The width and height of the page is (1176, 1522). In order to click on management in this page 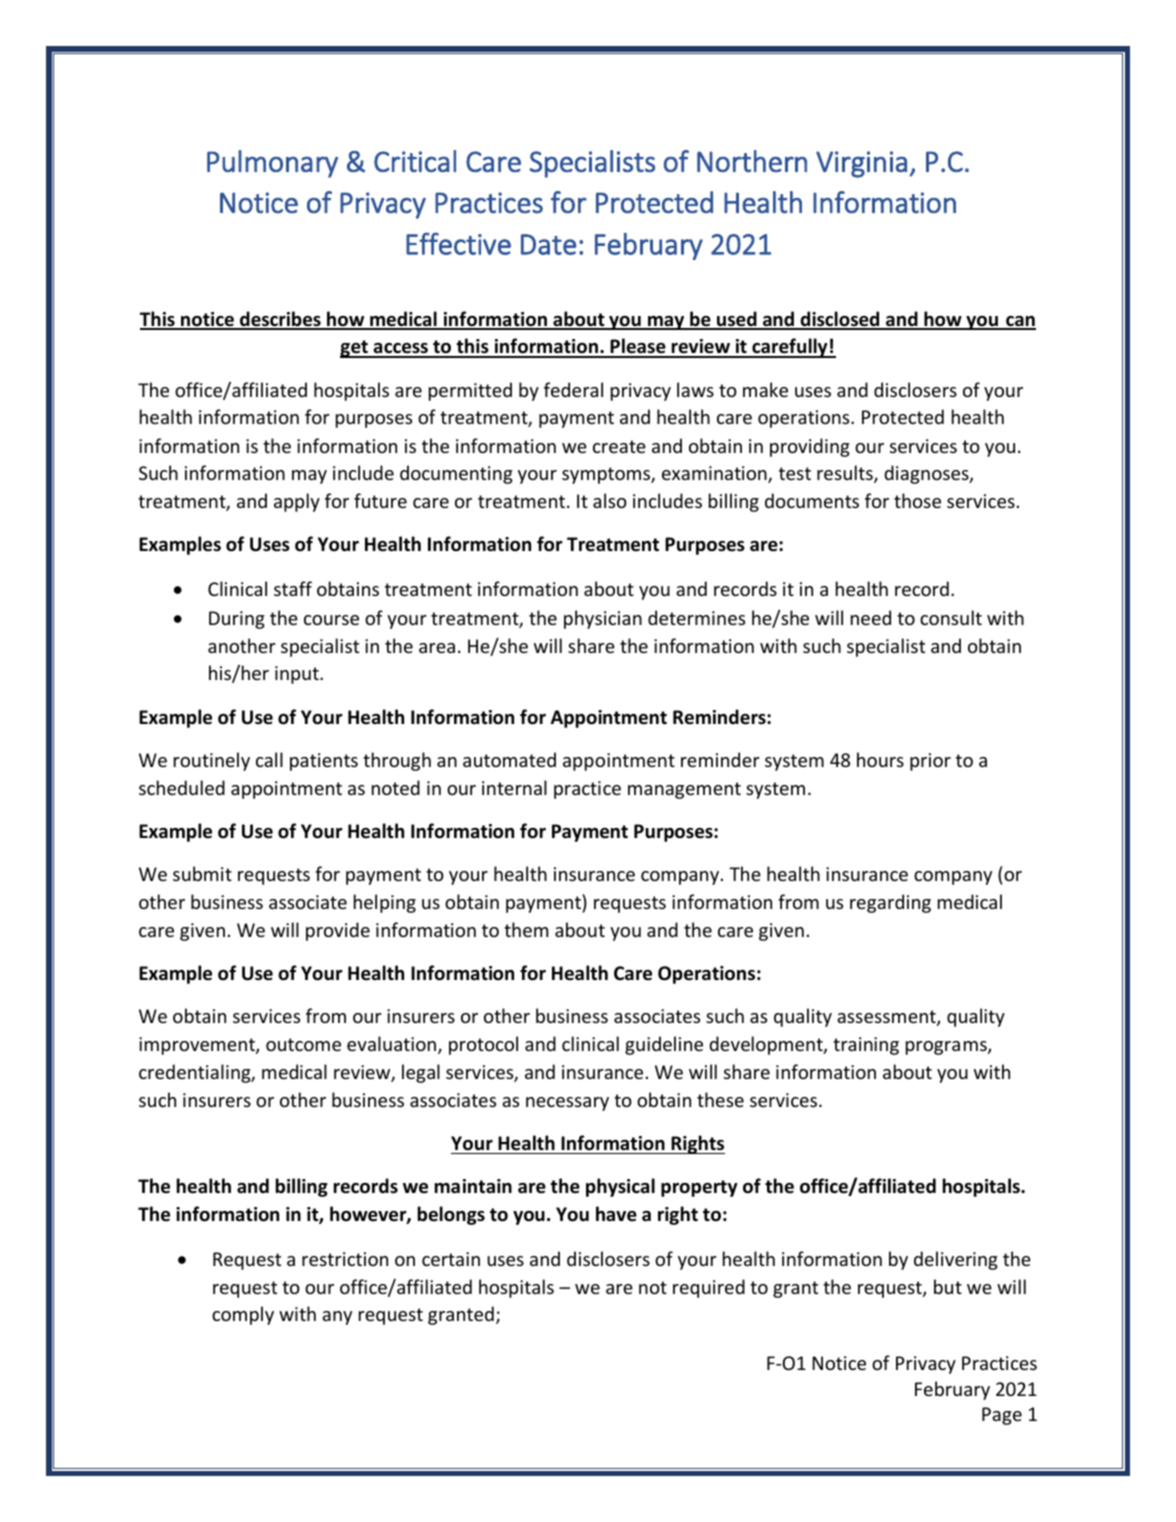, I will do `click(684, 790)`.
